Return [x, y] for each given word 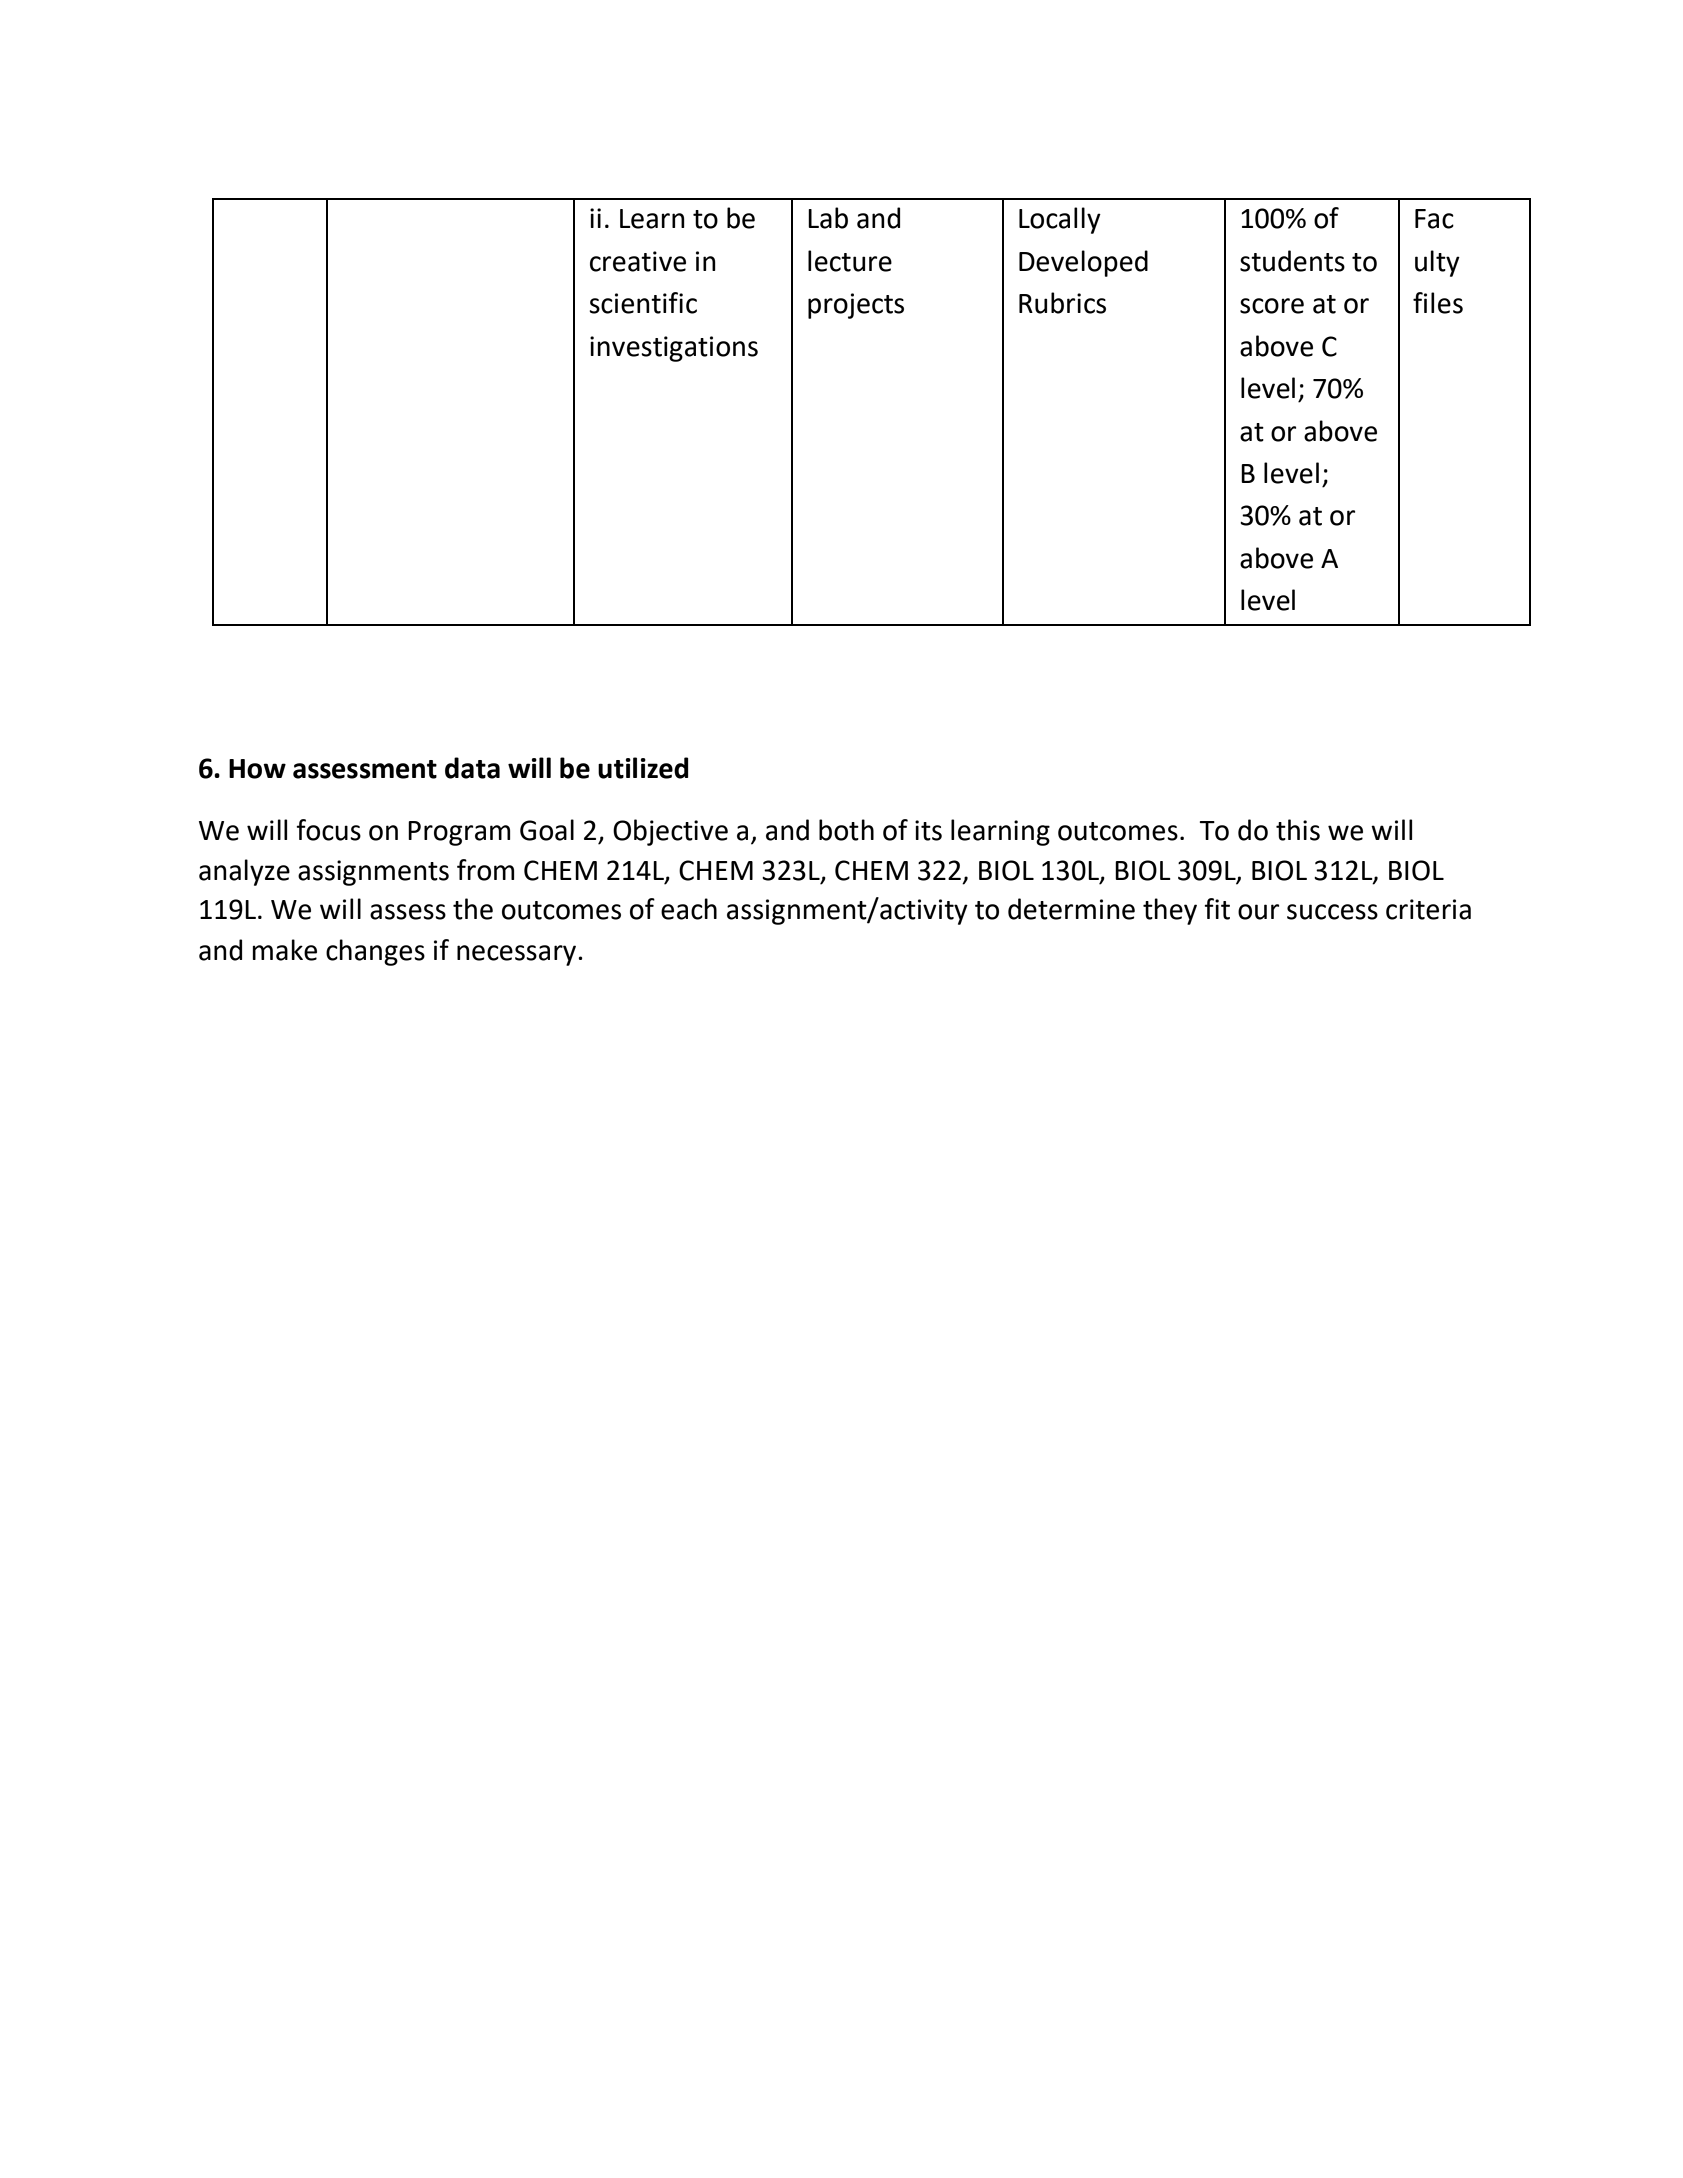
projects [856, 306]
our [1258, 912]
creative [638, 261]
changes [375, 952]
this [1298, 830]
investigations [674, 349]
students [1292, 261]
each [689, 909]
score [1272, 306]
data [472, 768]
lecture [850, 261]
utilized [643, 768]
